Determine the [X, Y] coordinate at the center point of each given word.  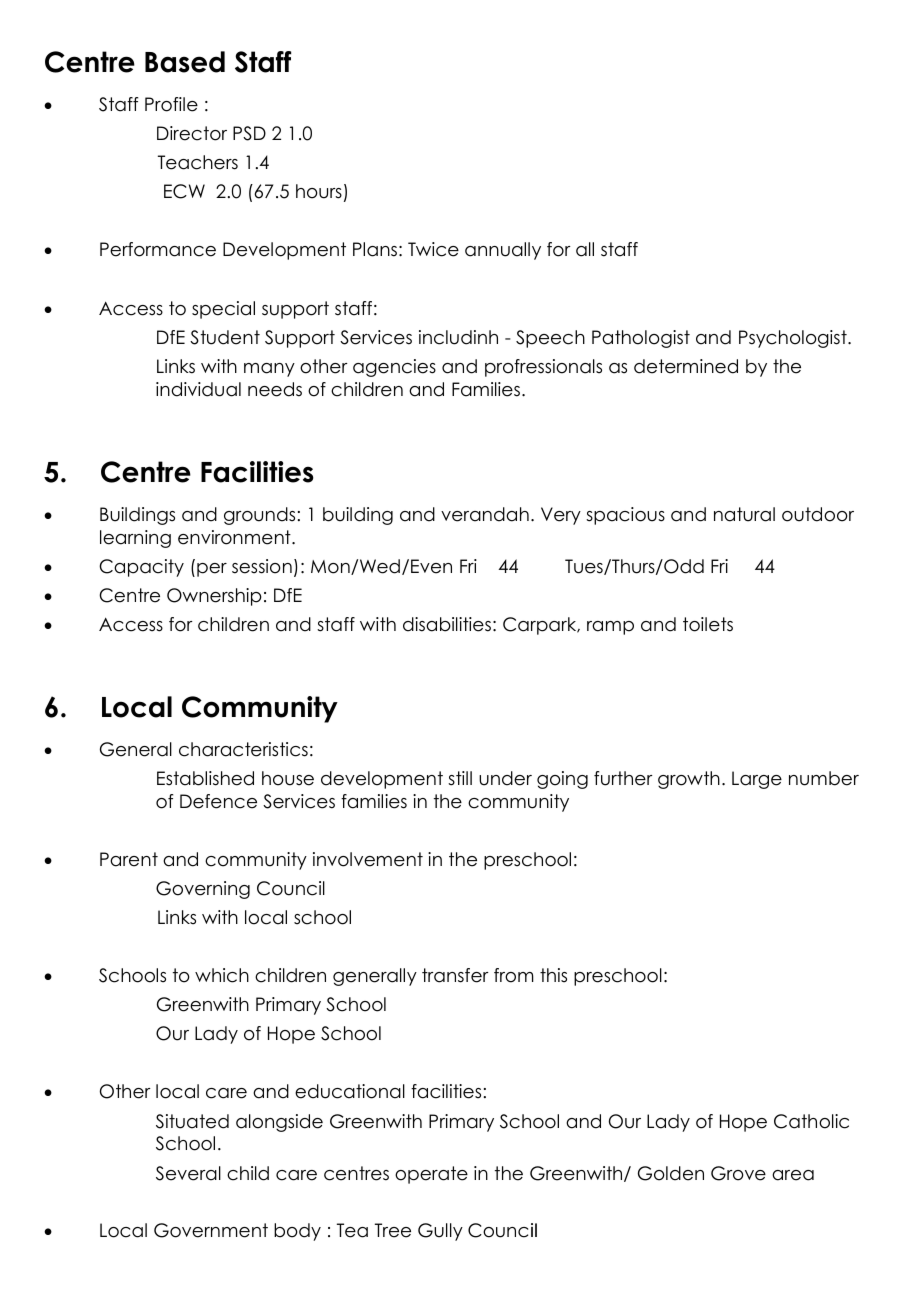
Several [188, 1173]
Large [757, 780]
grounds [259, 516]
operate [431, 1175]
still [460, 778]
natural [744, 514]
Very [561, 516]
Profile [171, 104]
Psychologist [794, 339]
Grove [738, 1173]
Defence [218, 801]
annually [503, 251]
